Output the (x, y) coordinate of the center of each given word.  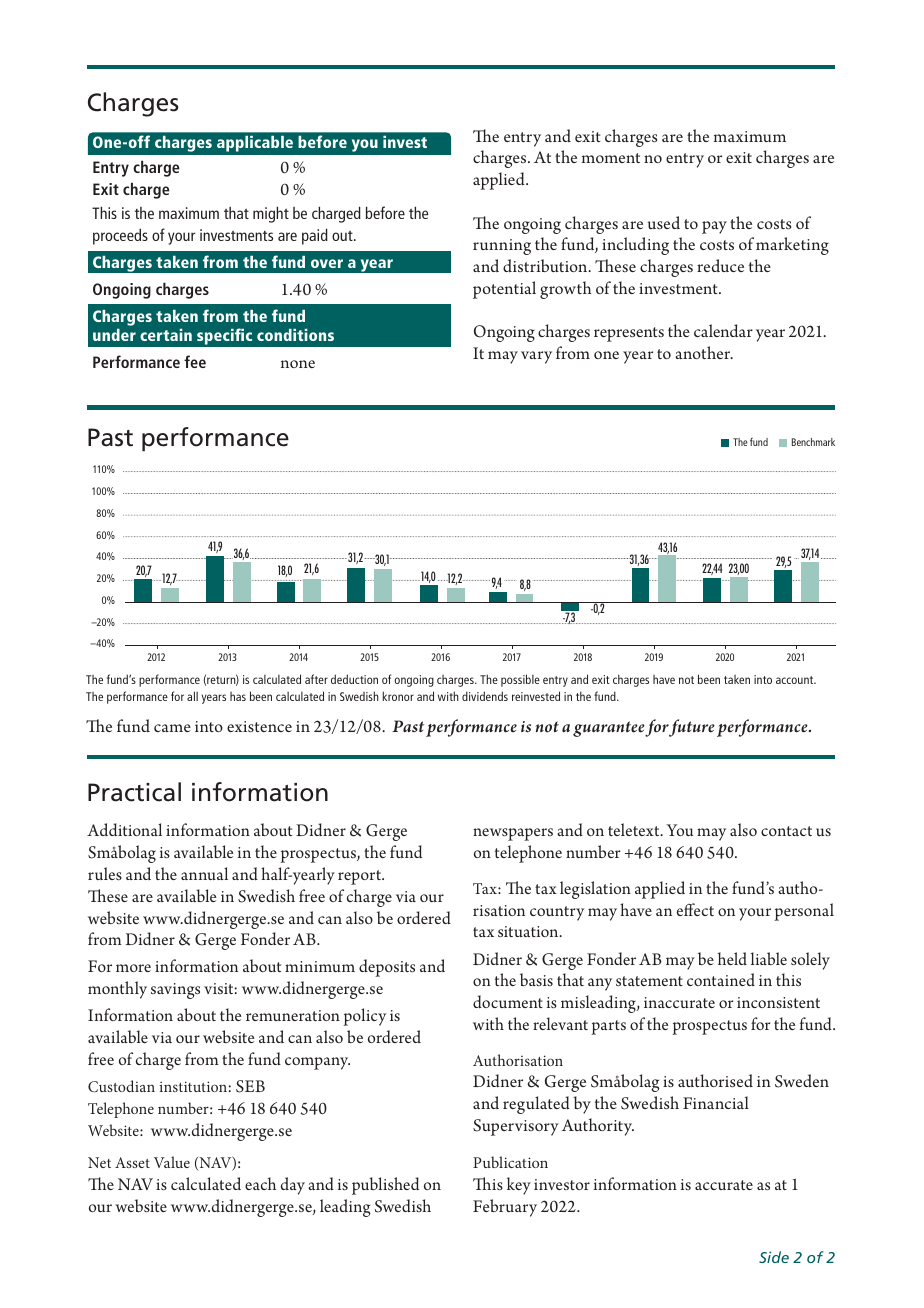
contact (786, 831)
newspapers (513, 834)
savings (175, 991)
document (508, 1001)
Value (172, 1162)
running (502, 247)
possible (520, 680)
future (692, 728)
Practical (134, 792)
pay (714, 227)
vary (536, 357)
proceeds (120, 236)
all (192, 696)
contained (721, 979)
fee (195, 361)
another (704, 352)
